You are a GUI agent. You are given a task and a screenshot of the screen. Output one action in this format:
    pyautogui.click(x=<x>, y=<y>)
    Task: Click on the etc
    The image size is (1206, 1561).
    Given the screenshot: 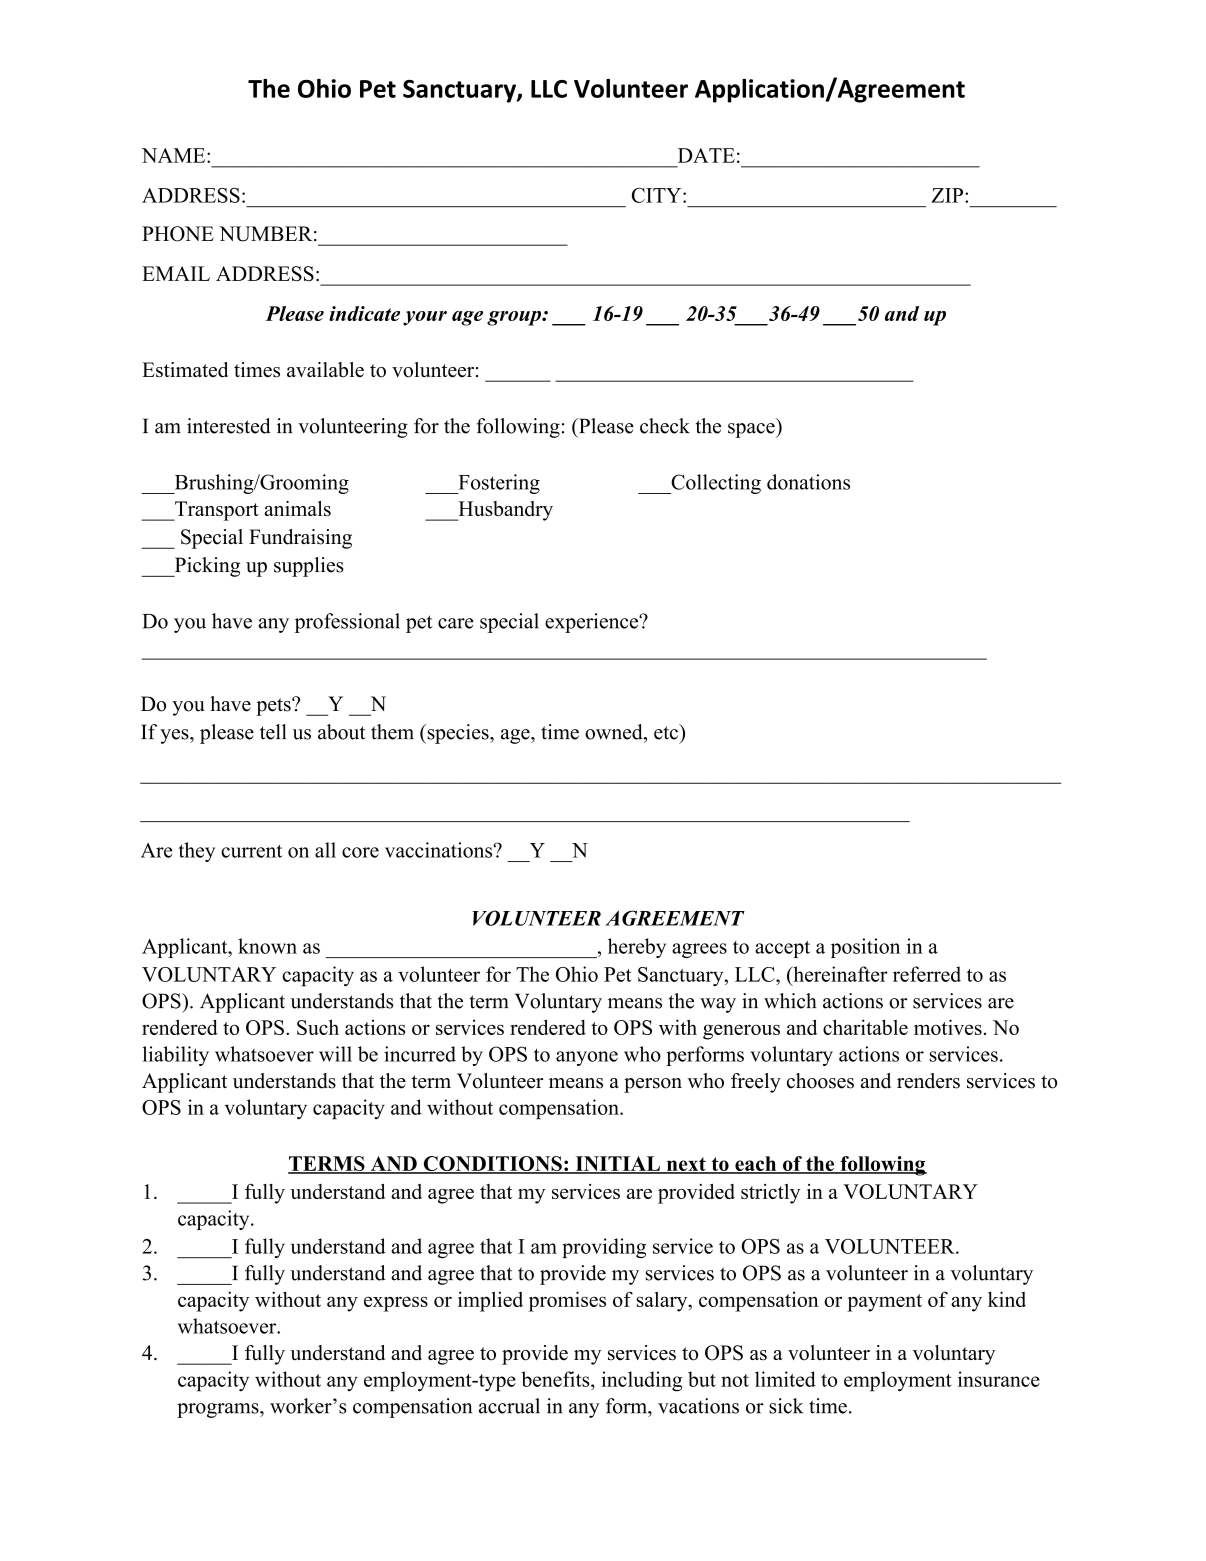 What is the action you would take?
    pyautogui.click(x=667, y=732)
